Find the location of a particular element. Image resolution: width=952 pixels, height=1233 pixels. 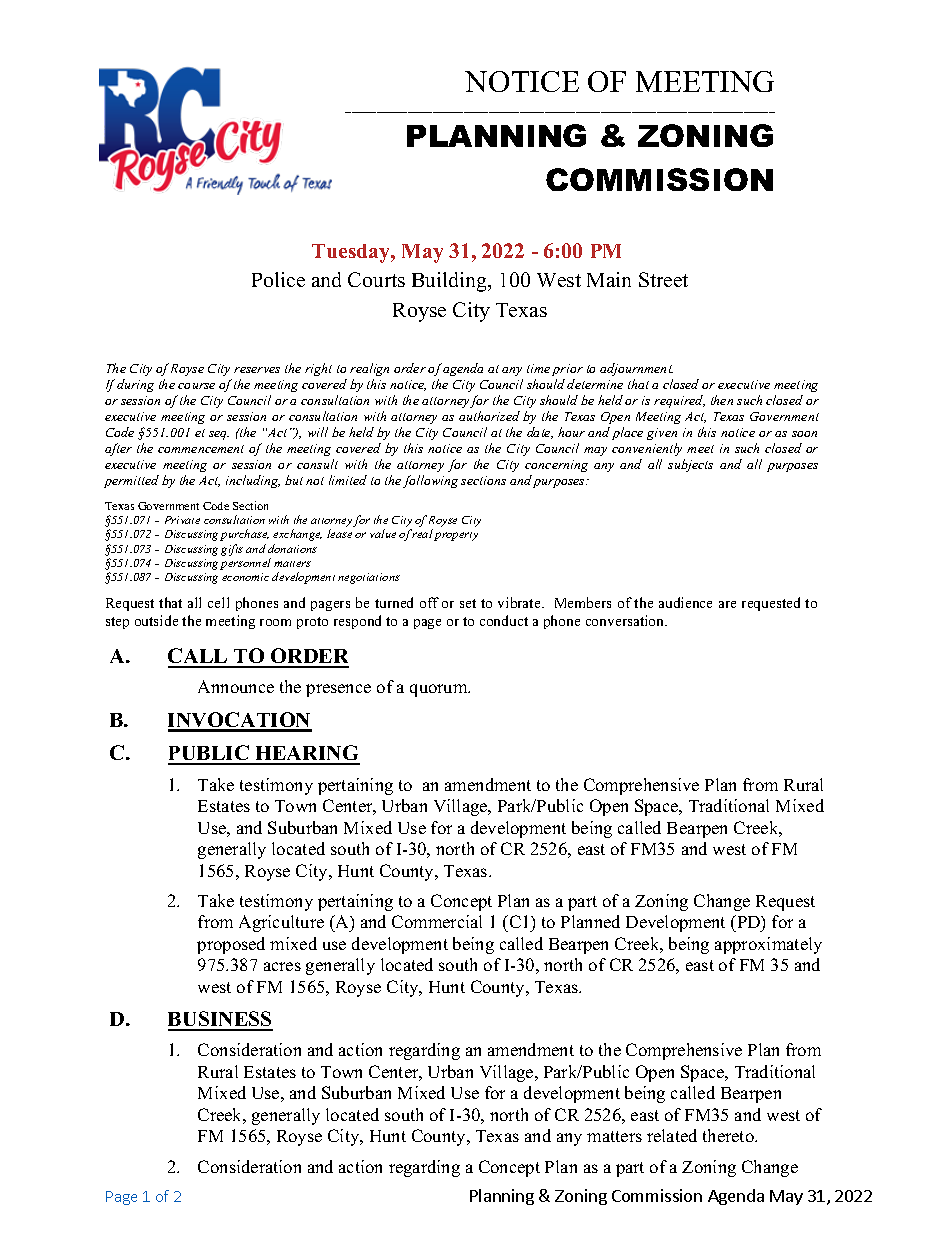

economic is located at coordinates (245, 577).
